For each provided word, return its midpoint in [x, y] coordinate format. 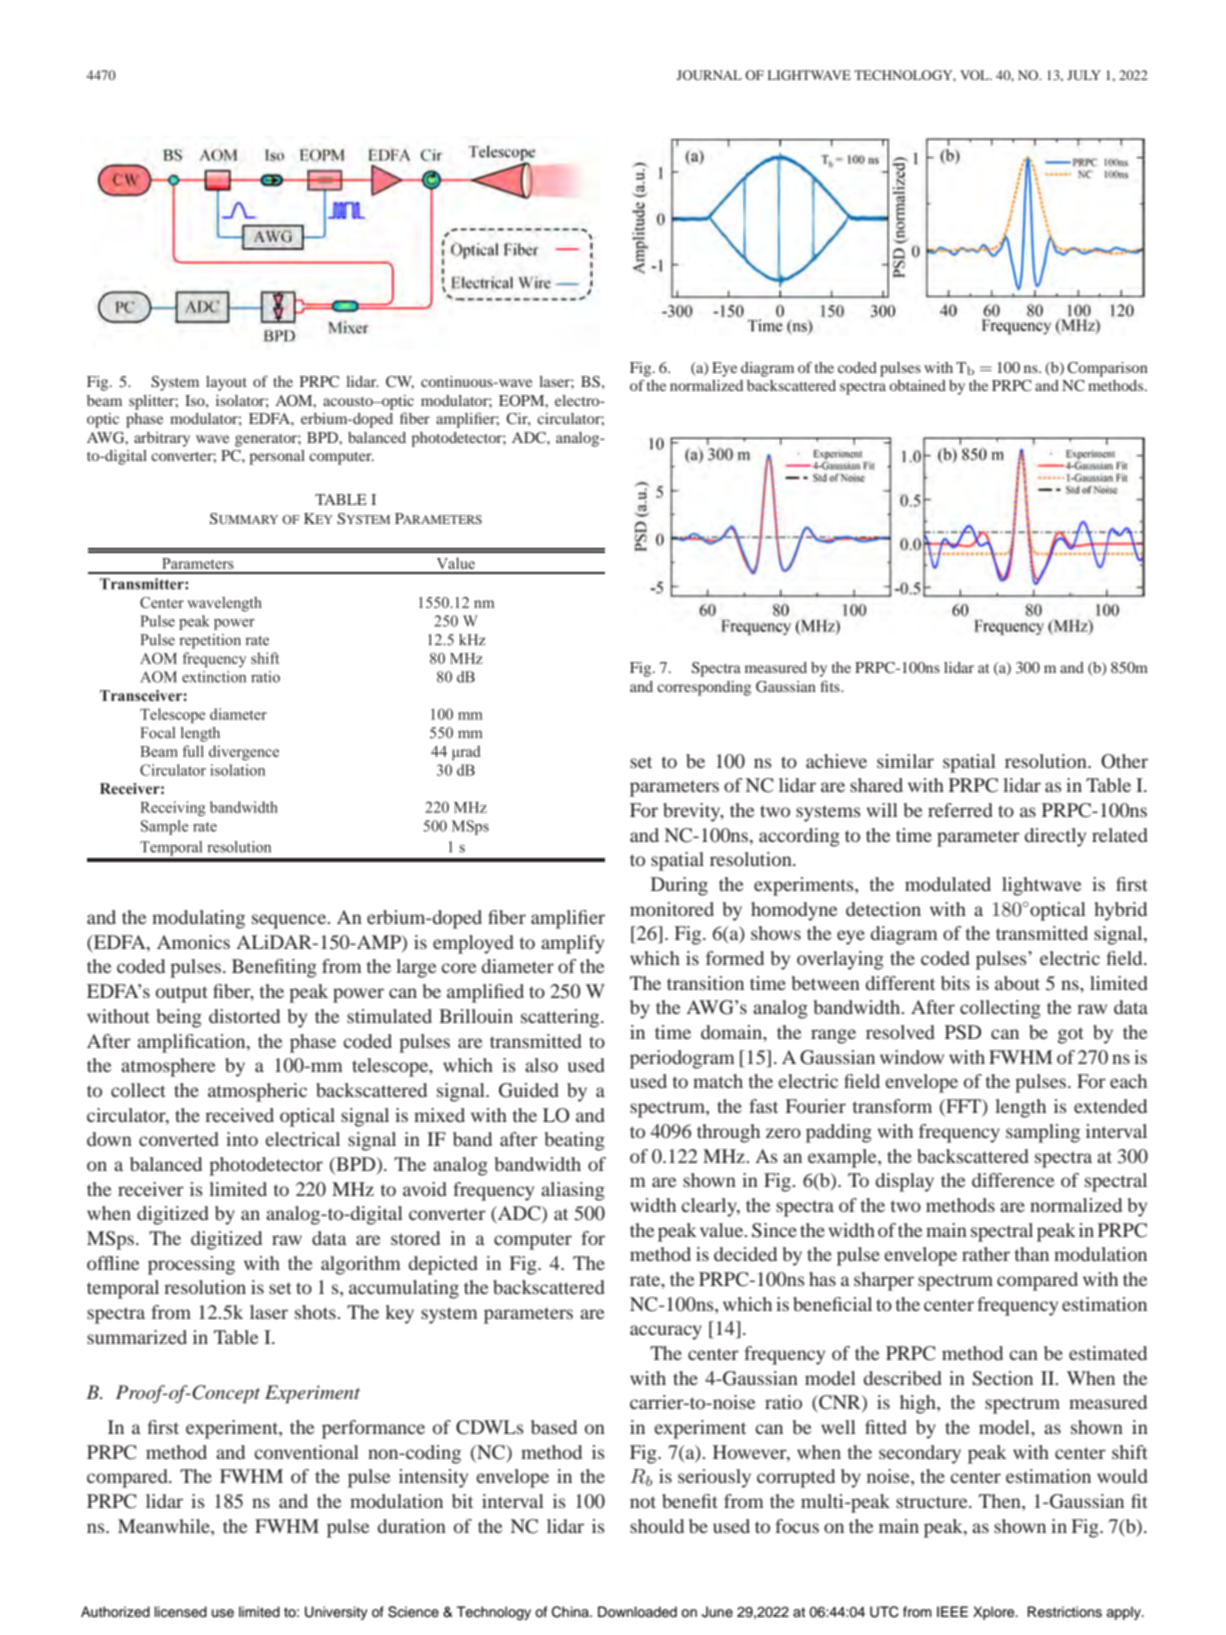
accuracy [666, 1332]
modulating [198, 919]
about [1017, 983]
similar [905, 761]
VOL [975, 75]
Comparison [1107, 369]
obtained [917, 385]
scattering [561, 1018]
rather [986, 1254]
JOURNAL [709, 75]
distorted [244, 1016]
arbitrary [162, 439]
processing [191, 1265]
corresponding [704, 688]
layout [226, 383]
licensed [181, 1612]
